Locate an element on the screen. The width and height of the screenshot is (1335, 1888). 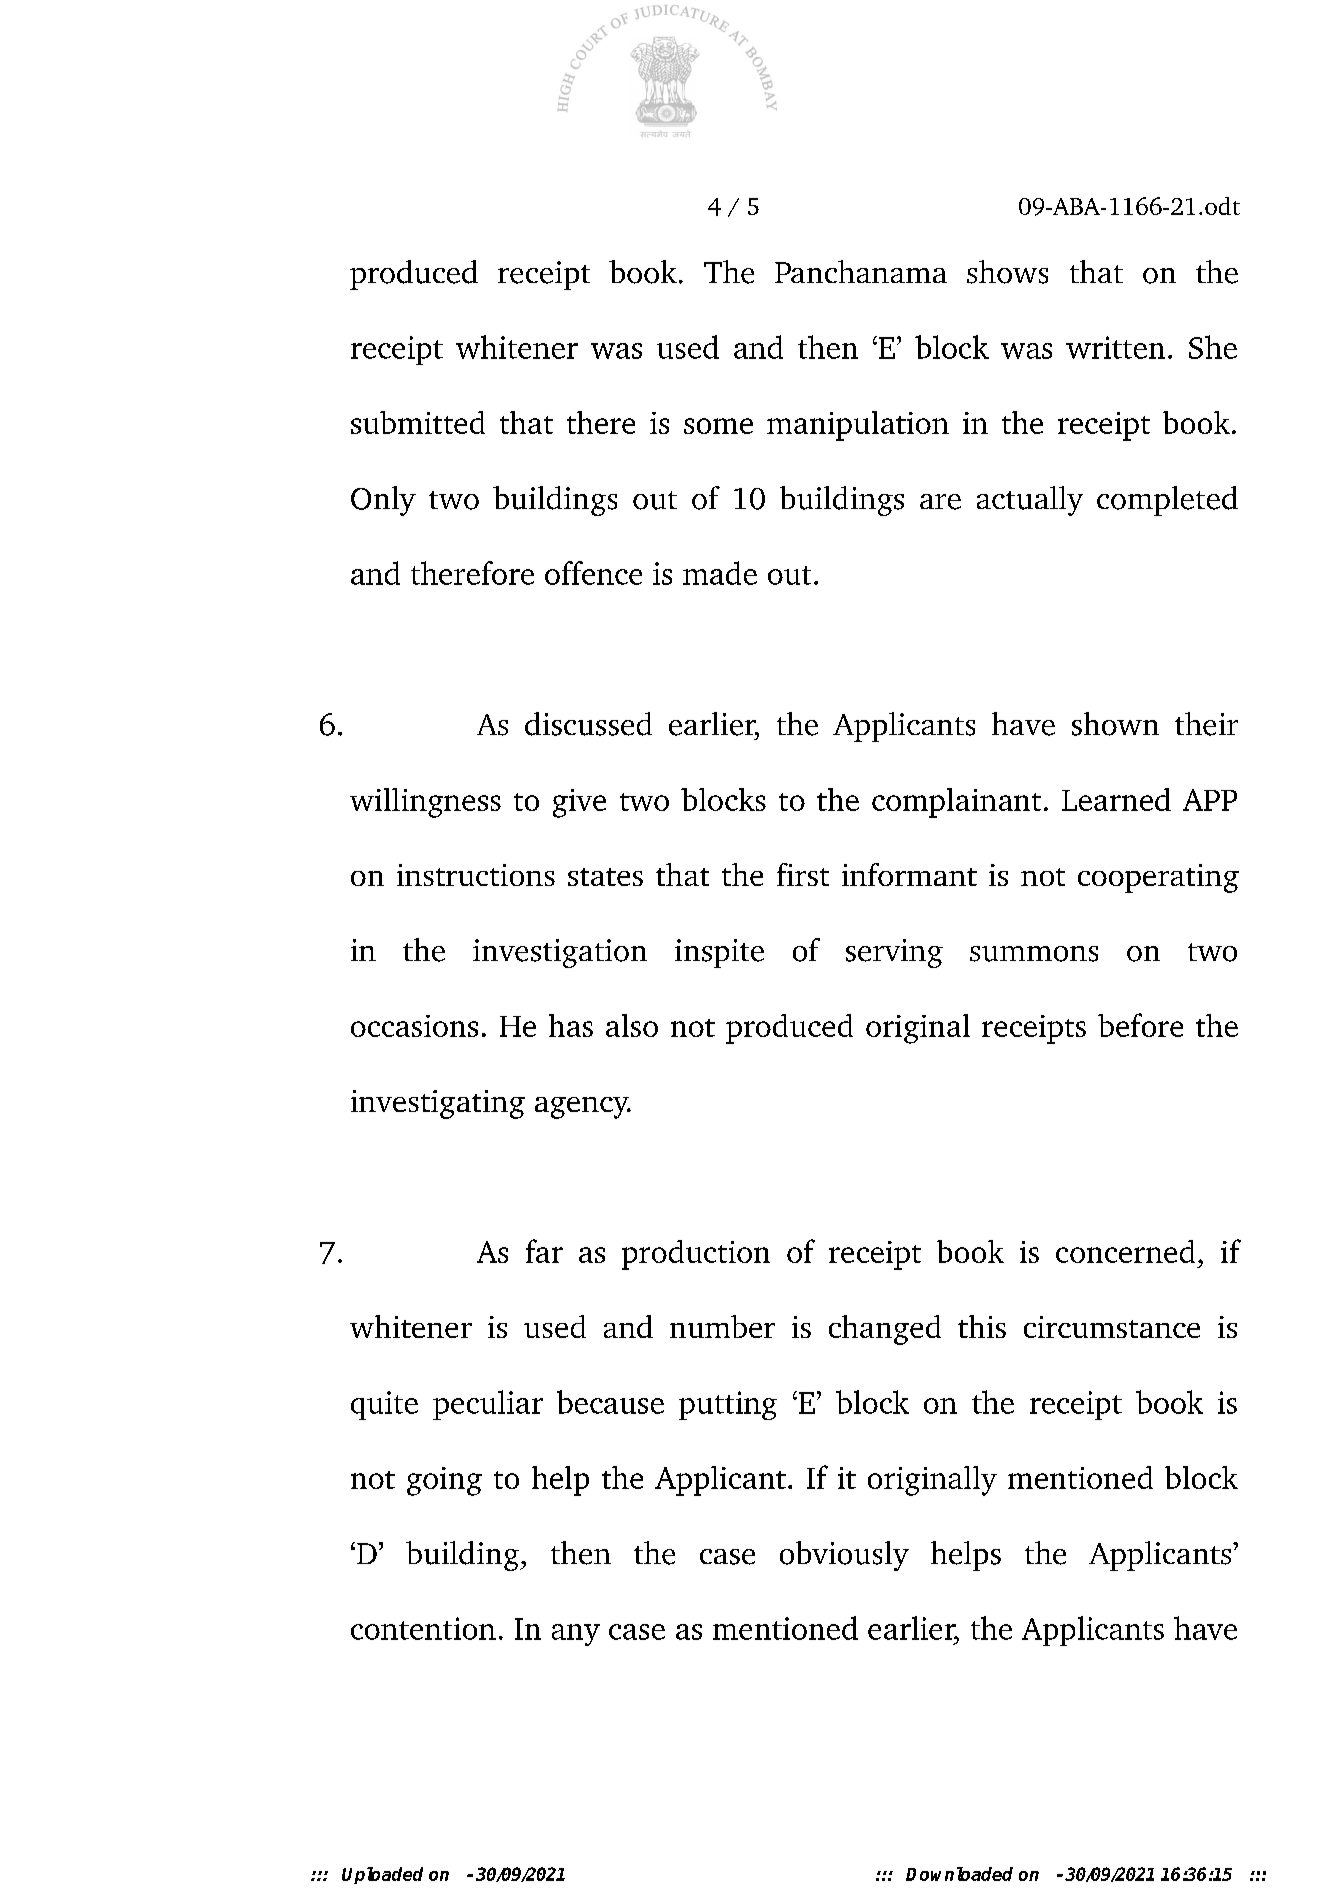
investigating is located at coordinates (438, 1104).
